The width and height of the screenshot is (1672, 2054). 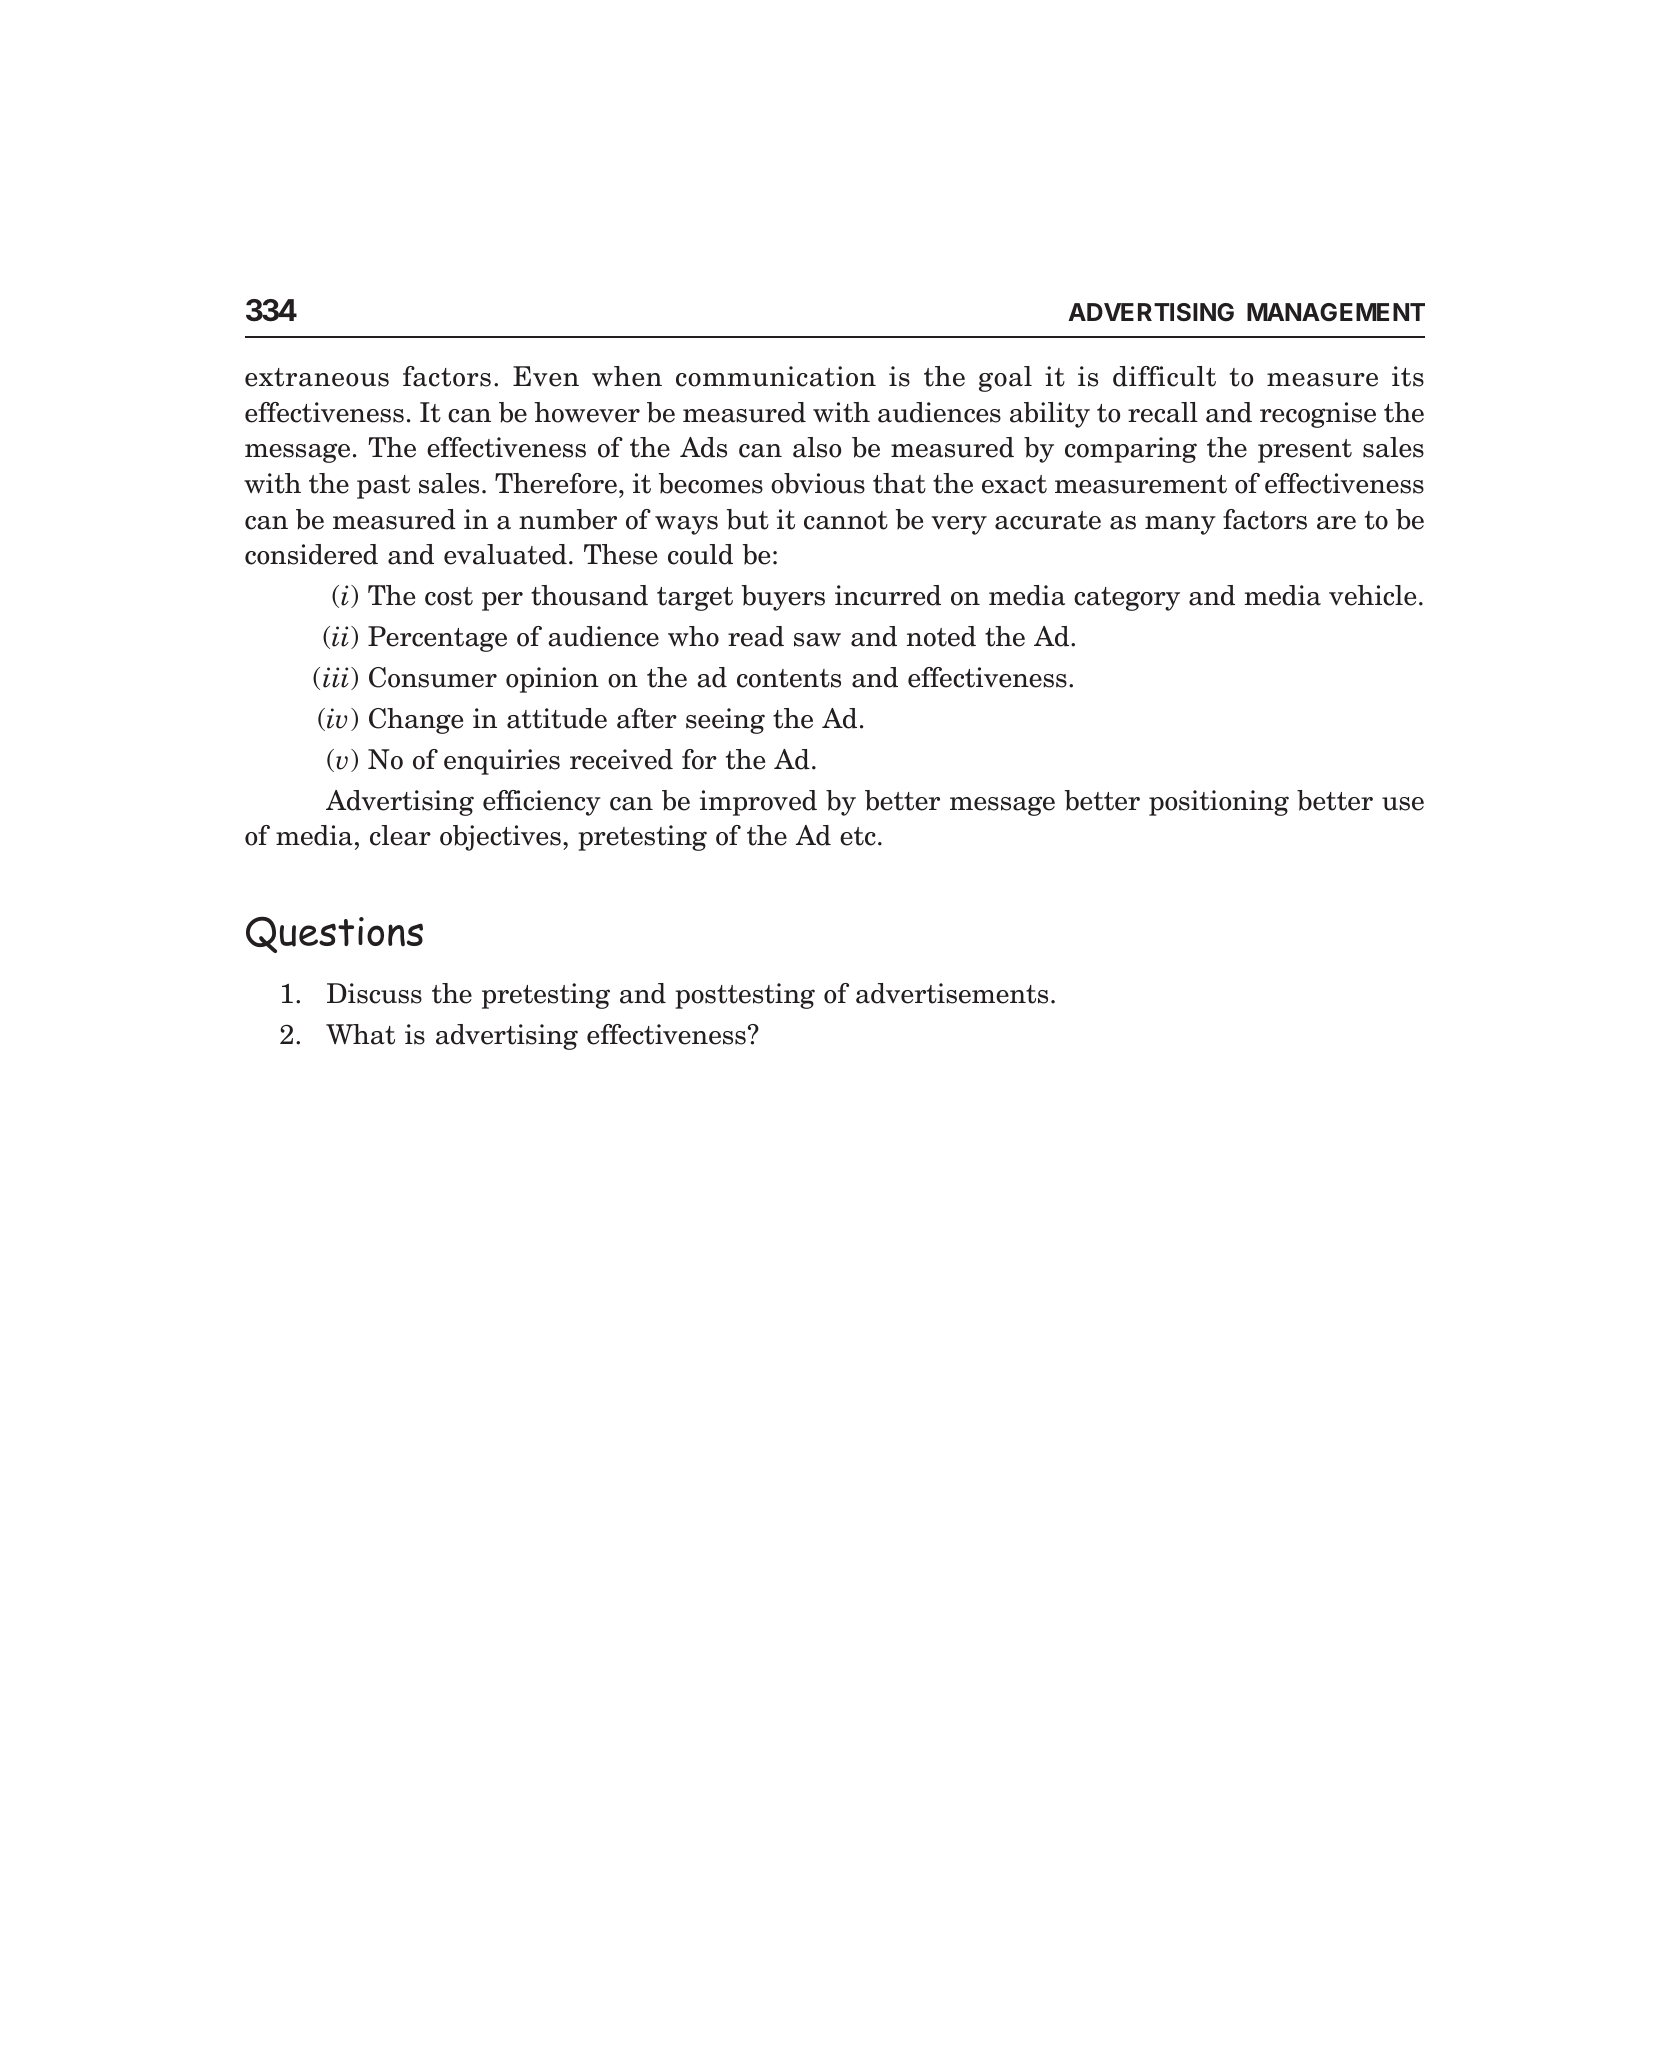 What do you see at coordinates (374, 993) in the screenshot?
I see `Discuss` at bounding box center [374, 993].
